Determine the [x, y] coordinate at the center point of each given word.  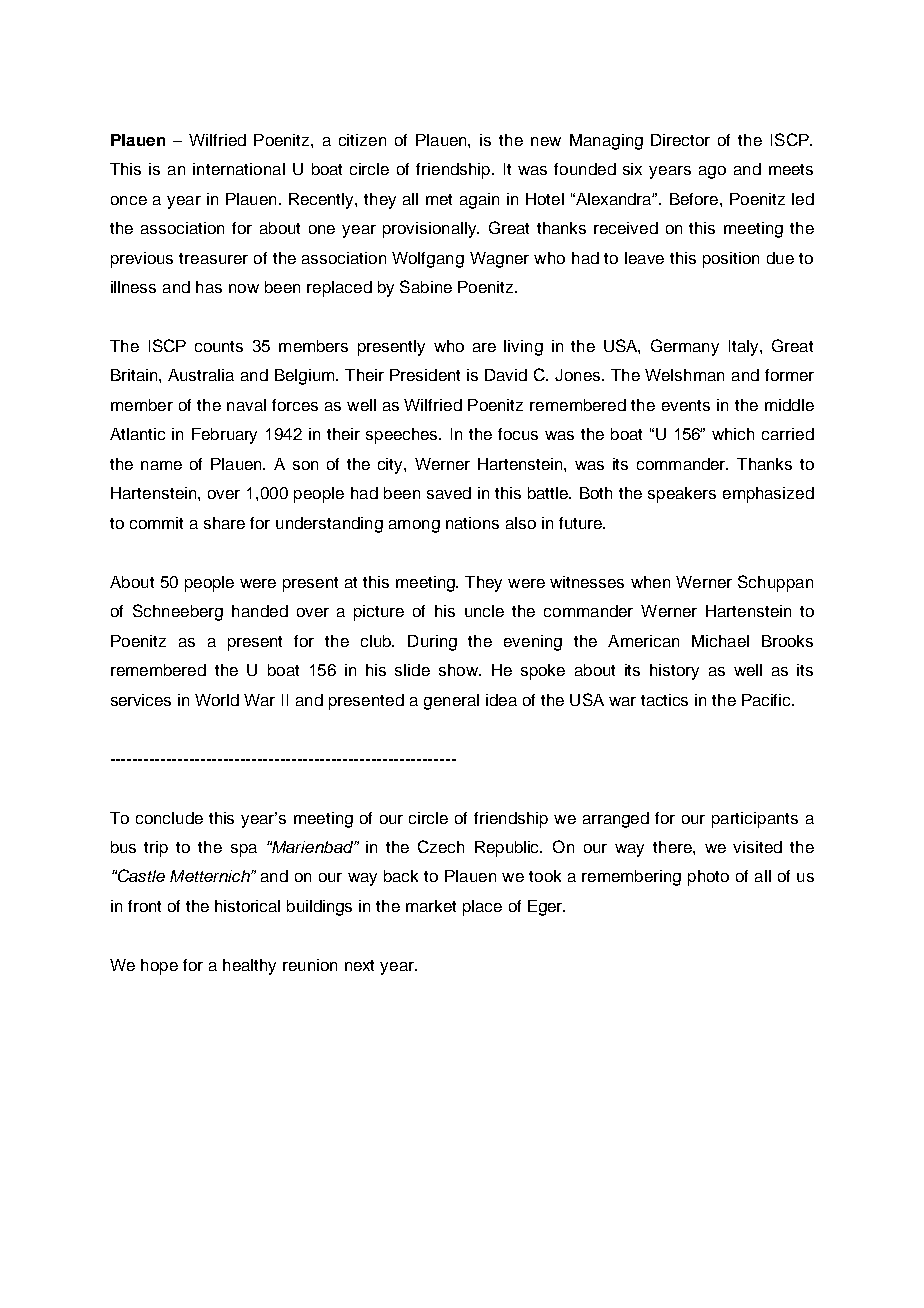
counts [219, 346]
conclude [169, 818]
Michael [720, 641]
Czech [441, 846]
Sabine [426, 286]
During [432, 643]
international [239, 169]
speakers [682, 495]
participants [755, 820]
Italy [745, 348]
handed [260, 611]
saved [449, 493]
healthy [249, 967]
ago [712, 172]
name [161, 465]
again [479, 201]
